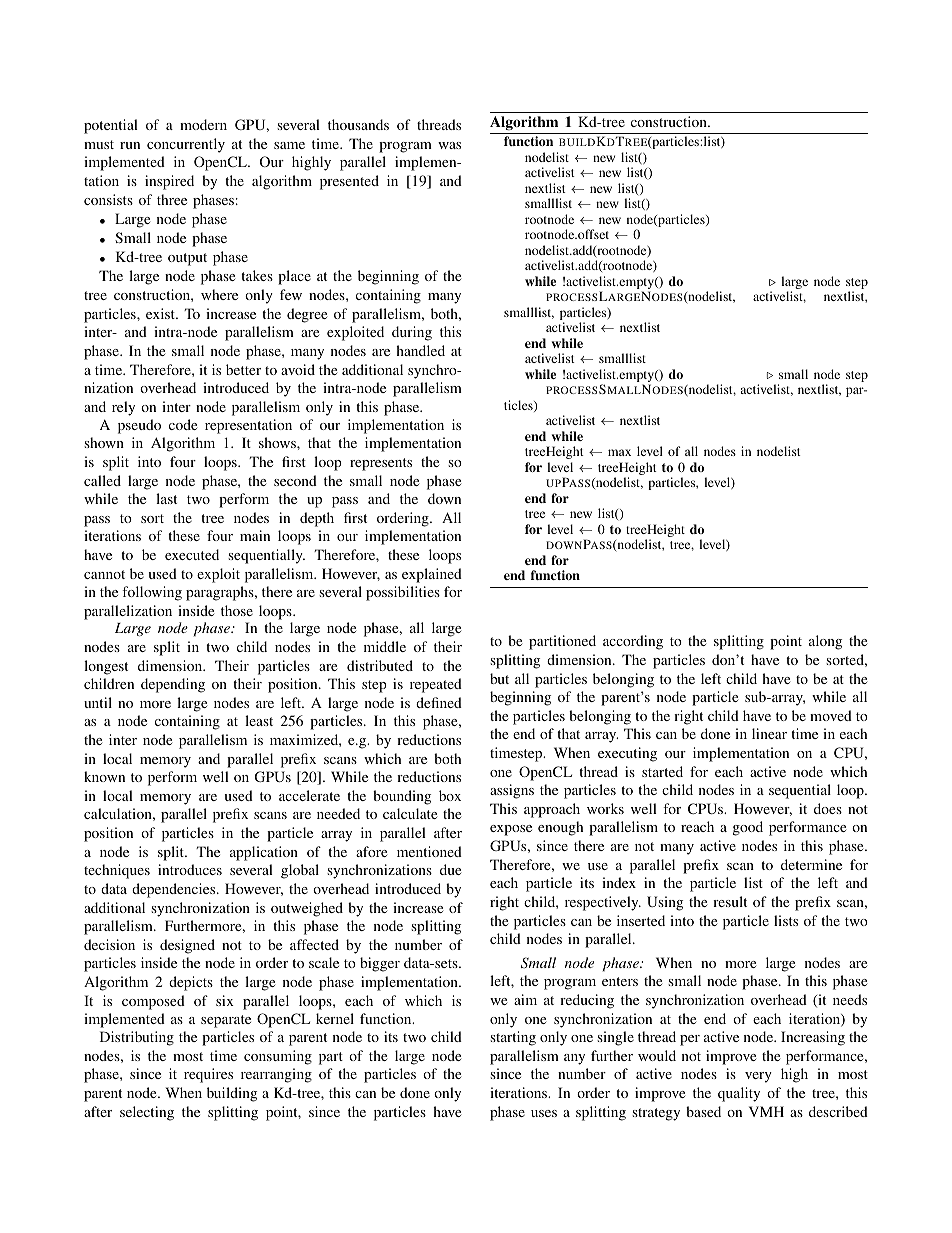 This document has height=1233, width=952. I want to click on those, so click(237, 610).
